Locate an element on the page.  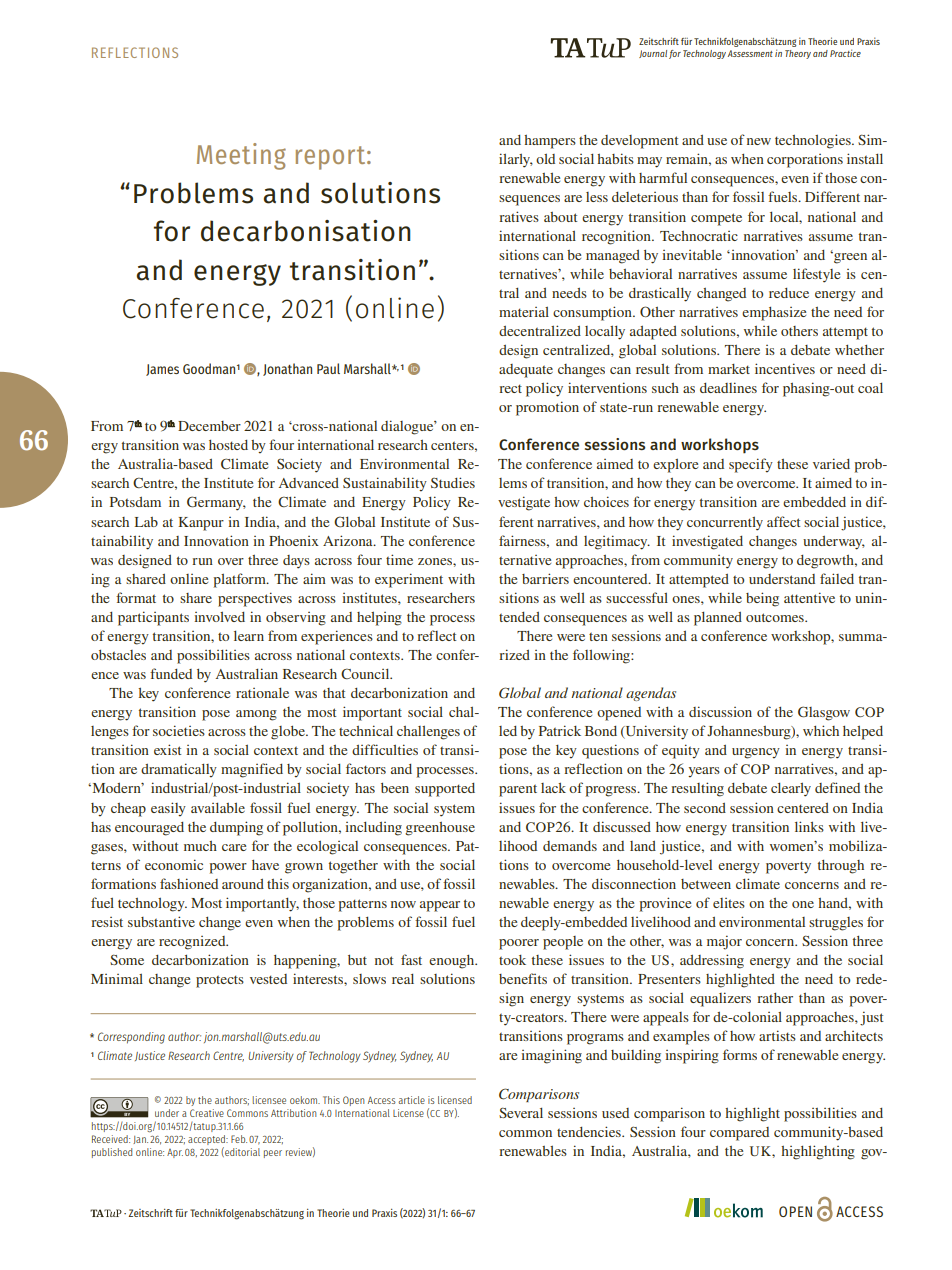
Creative is located at coordinates (207, 1113).
